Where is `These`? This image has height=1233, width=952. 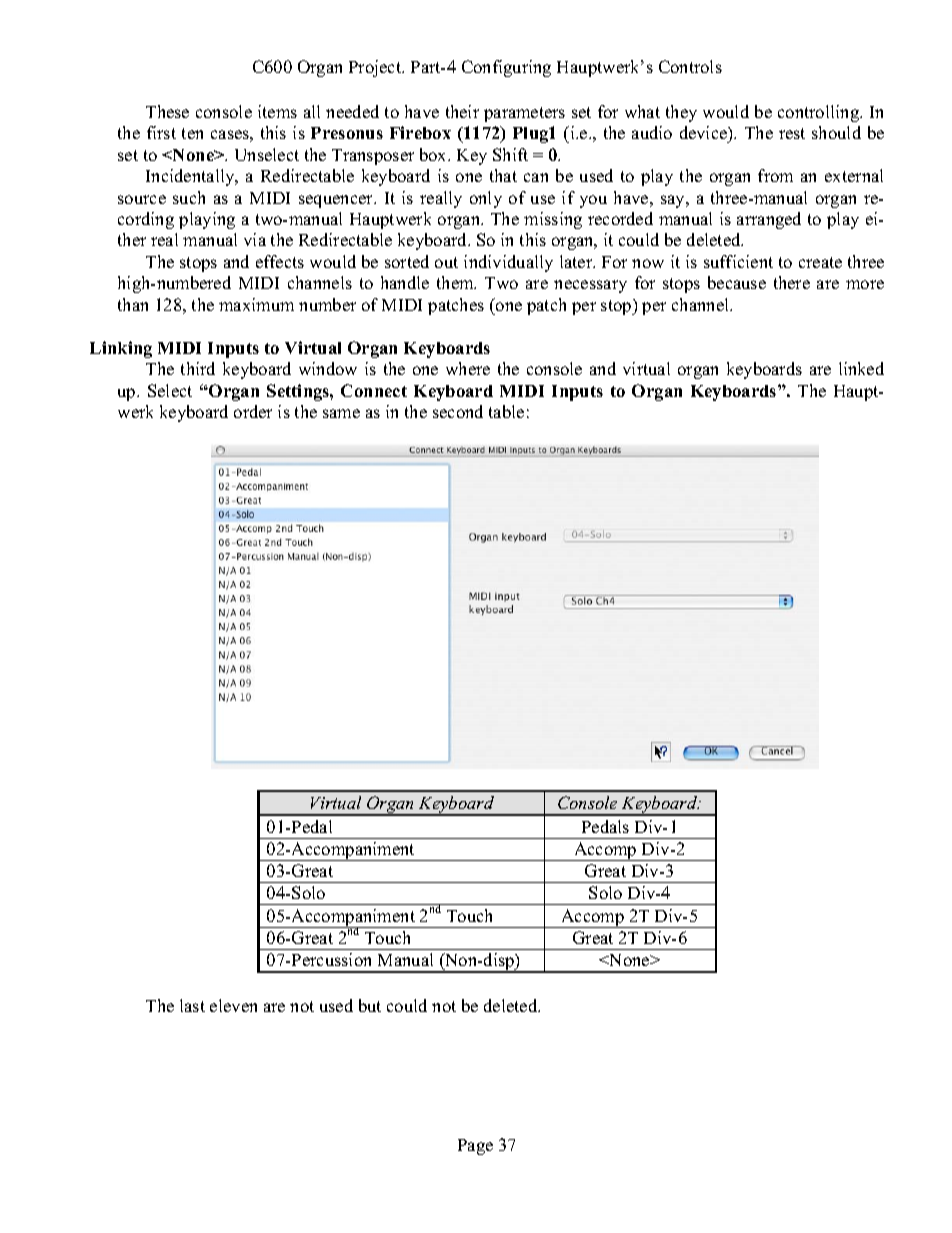 These is located at coordinates (167, 111).
